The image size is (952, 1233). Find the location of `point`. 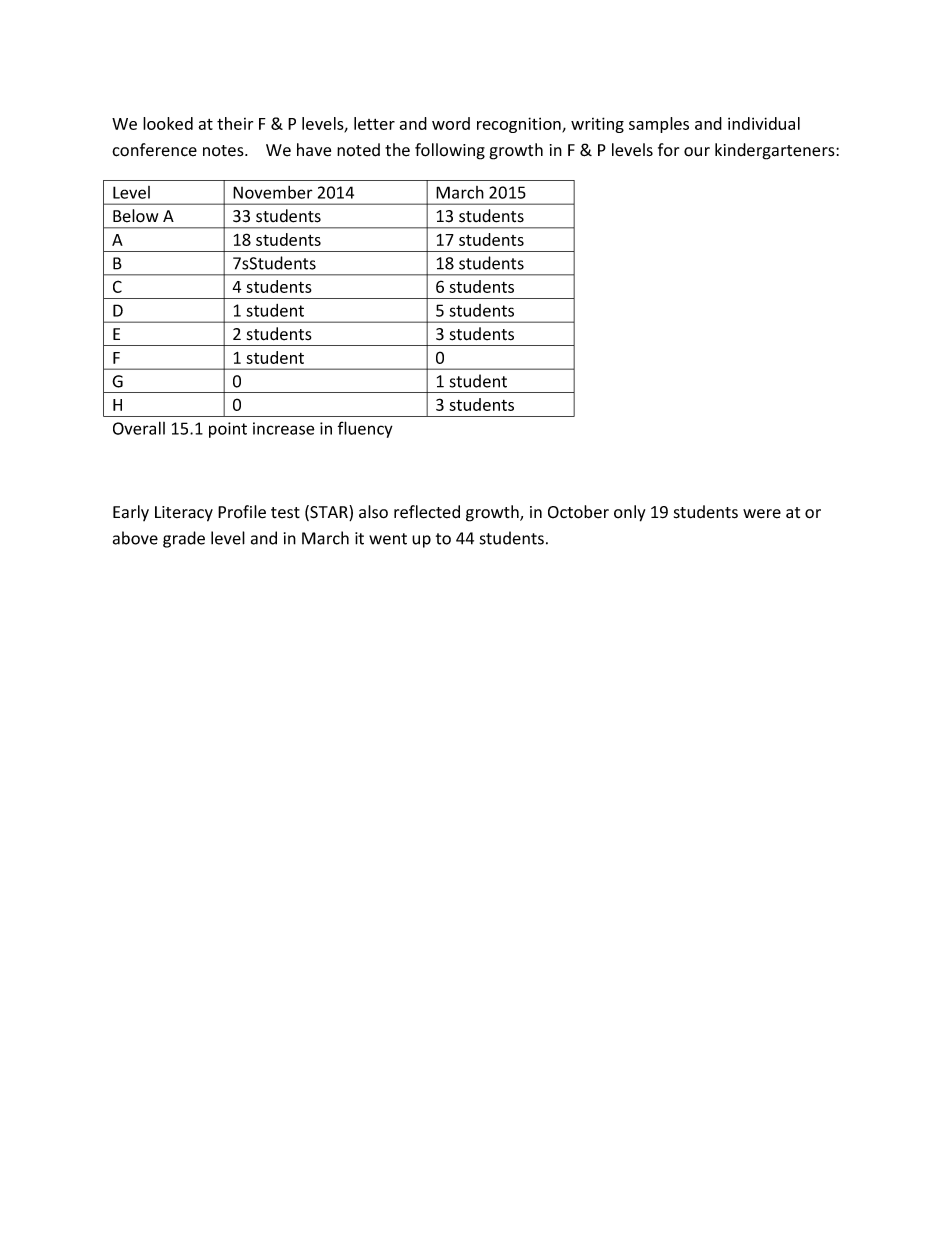

point is located at coordinates (228, 430).
